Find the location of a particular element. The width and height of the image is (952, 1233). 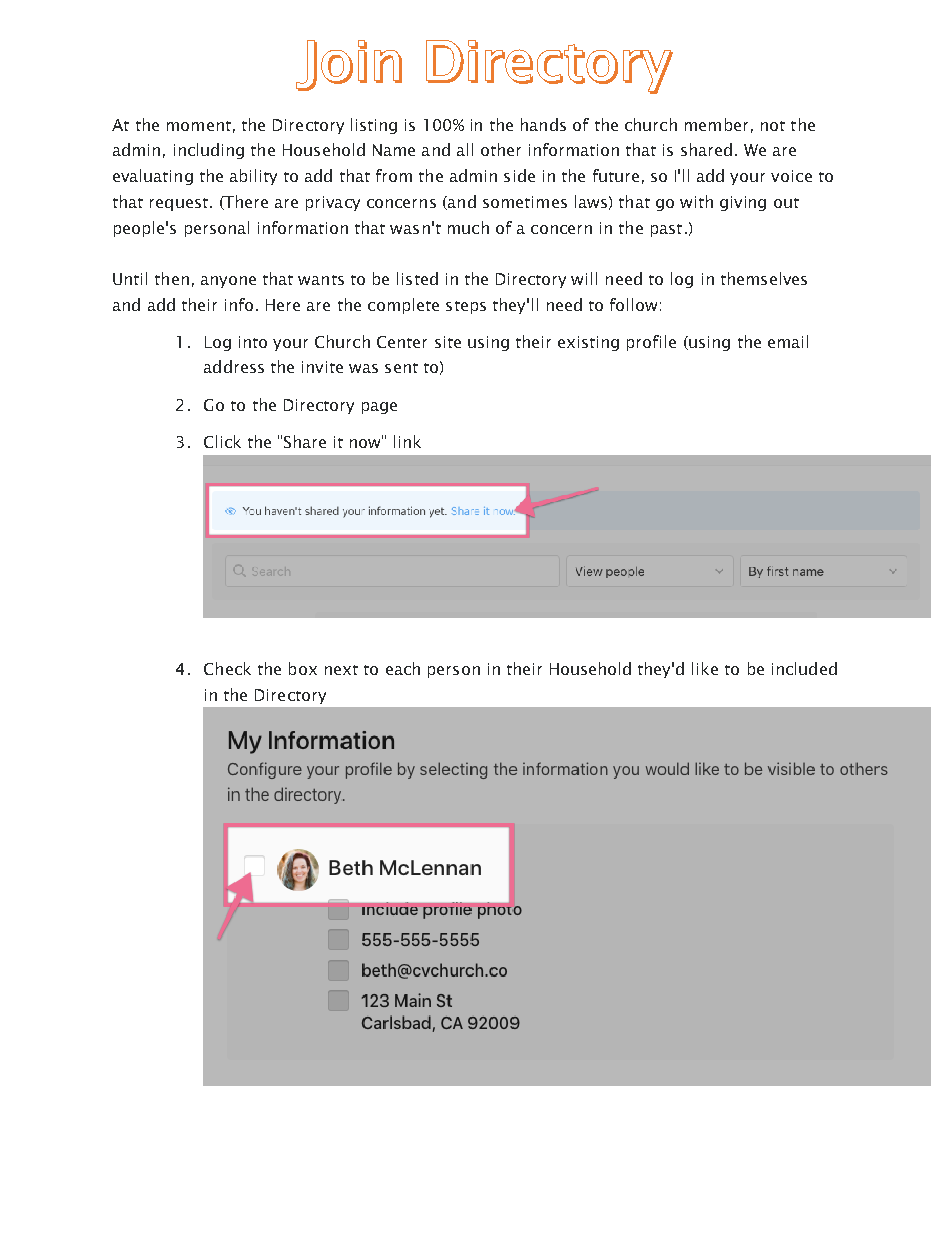

like is located at coordinates (705, 668).
